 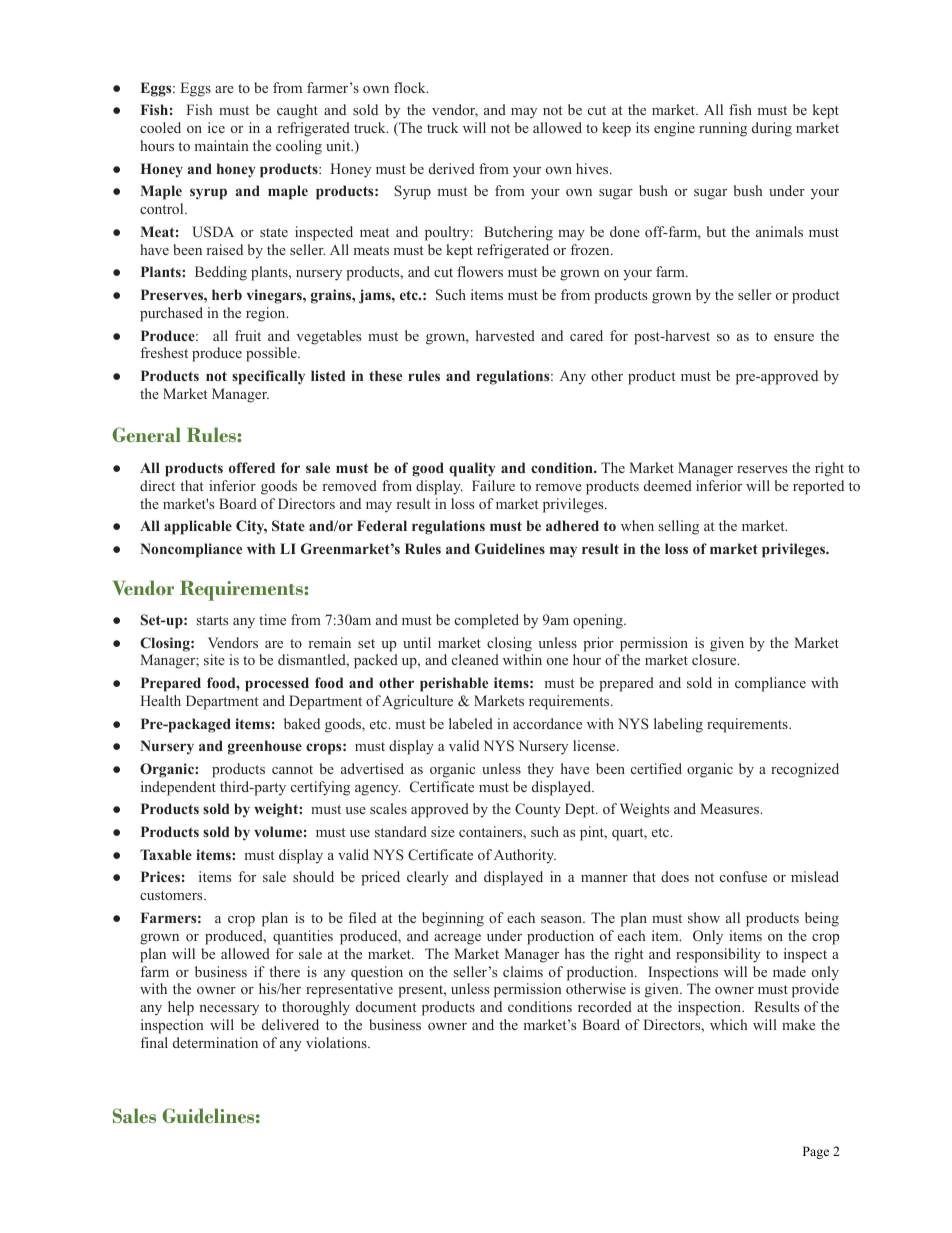 I want to click on deemed, so click(x=668, y=485).
